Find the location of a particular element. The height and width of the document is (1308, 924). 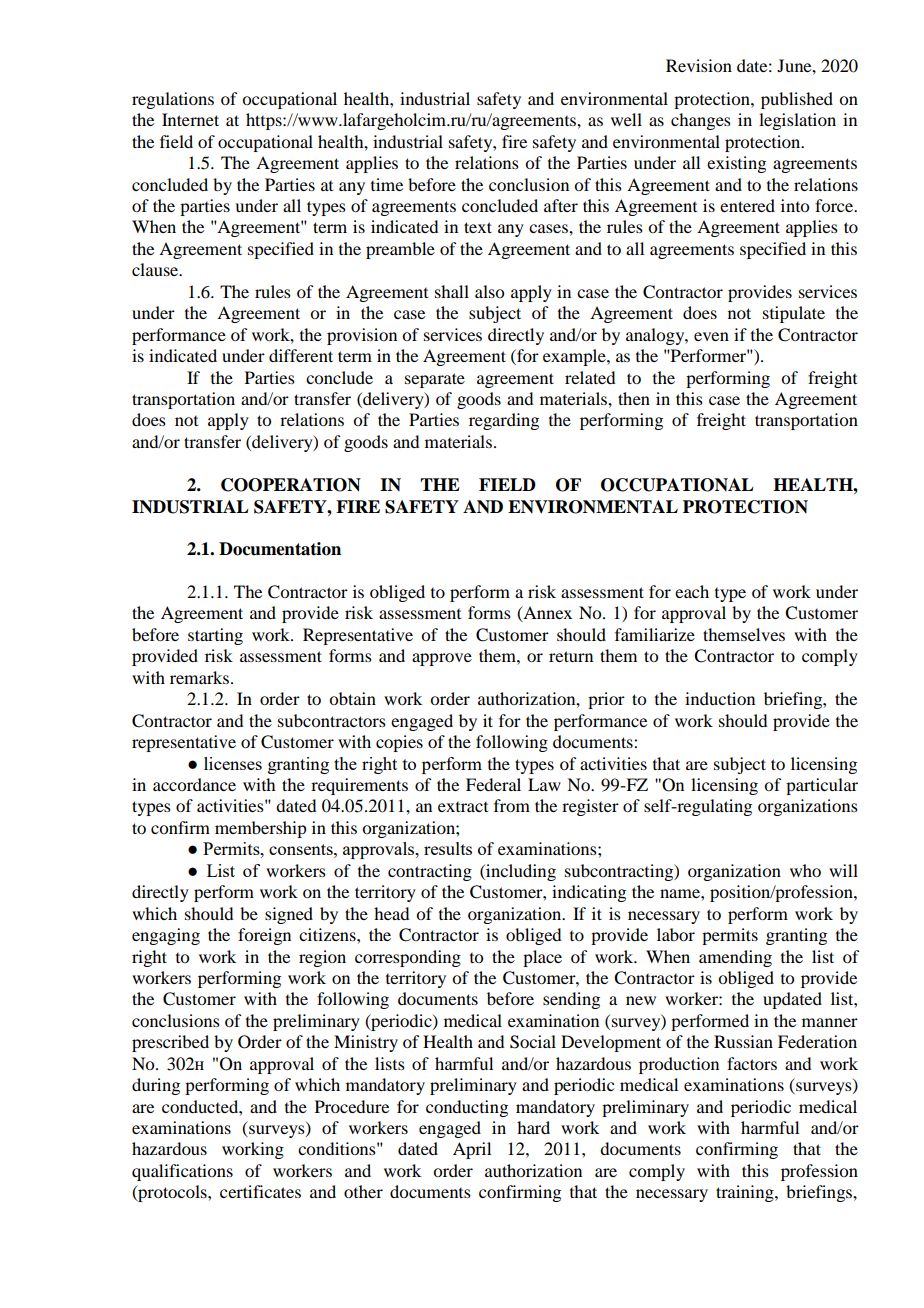

certificates is located at coordinates (260, 1191).
